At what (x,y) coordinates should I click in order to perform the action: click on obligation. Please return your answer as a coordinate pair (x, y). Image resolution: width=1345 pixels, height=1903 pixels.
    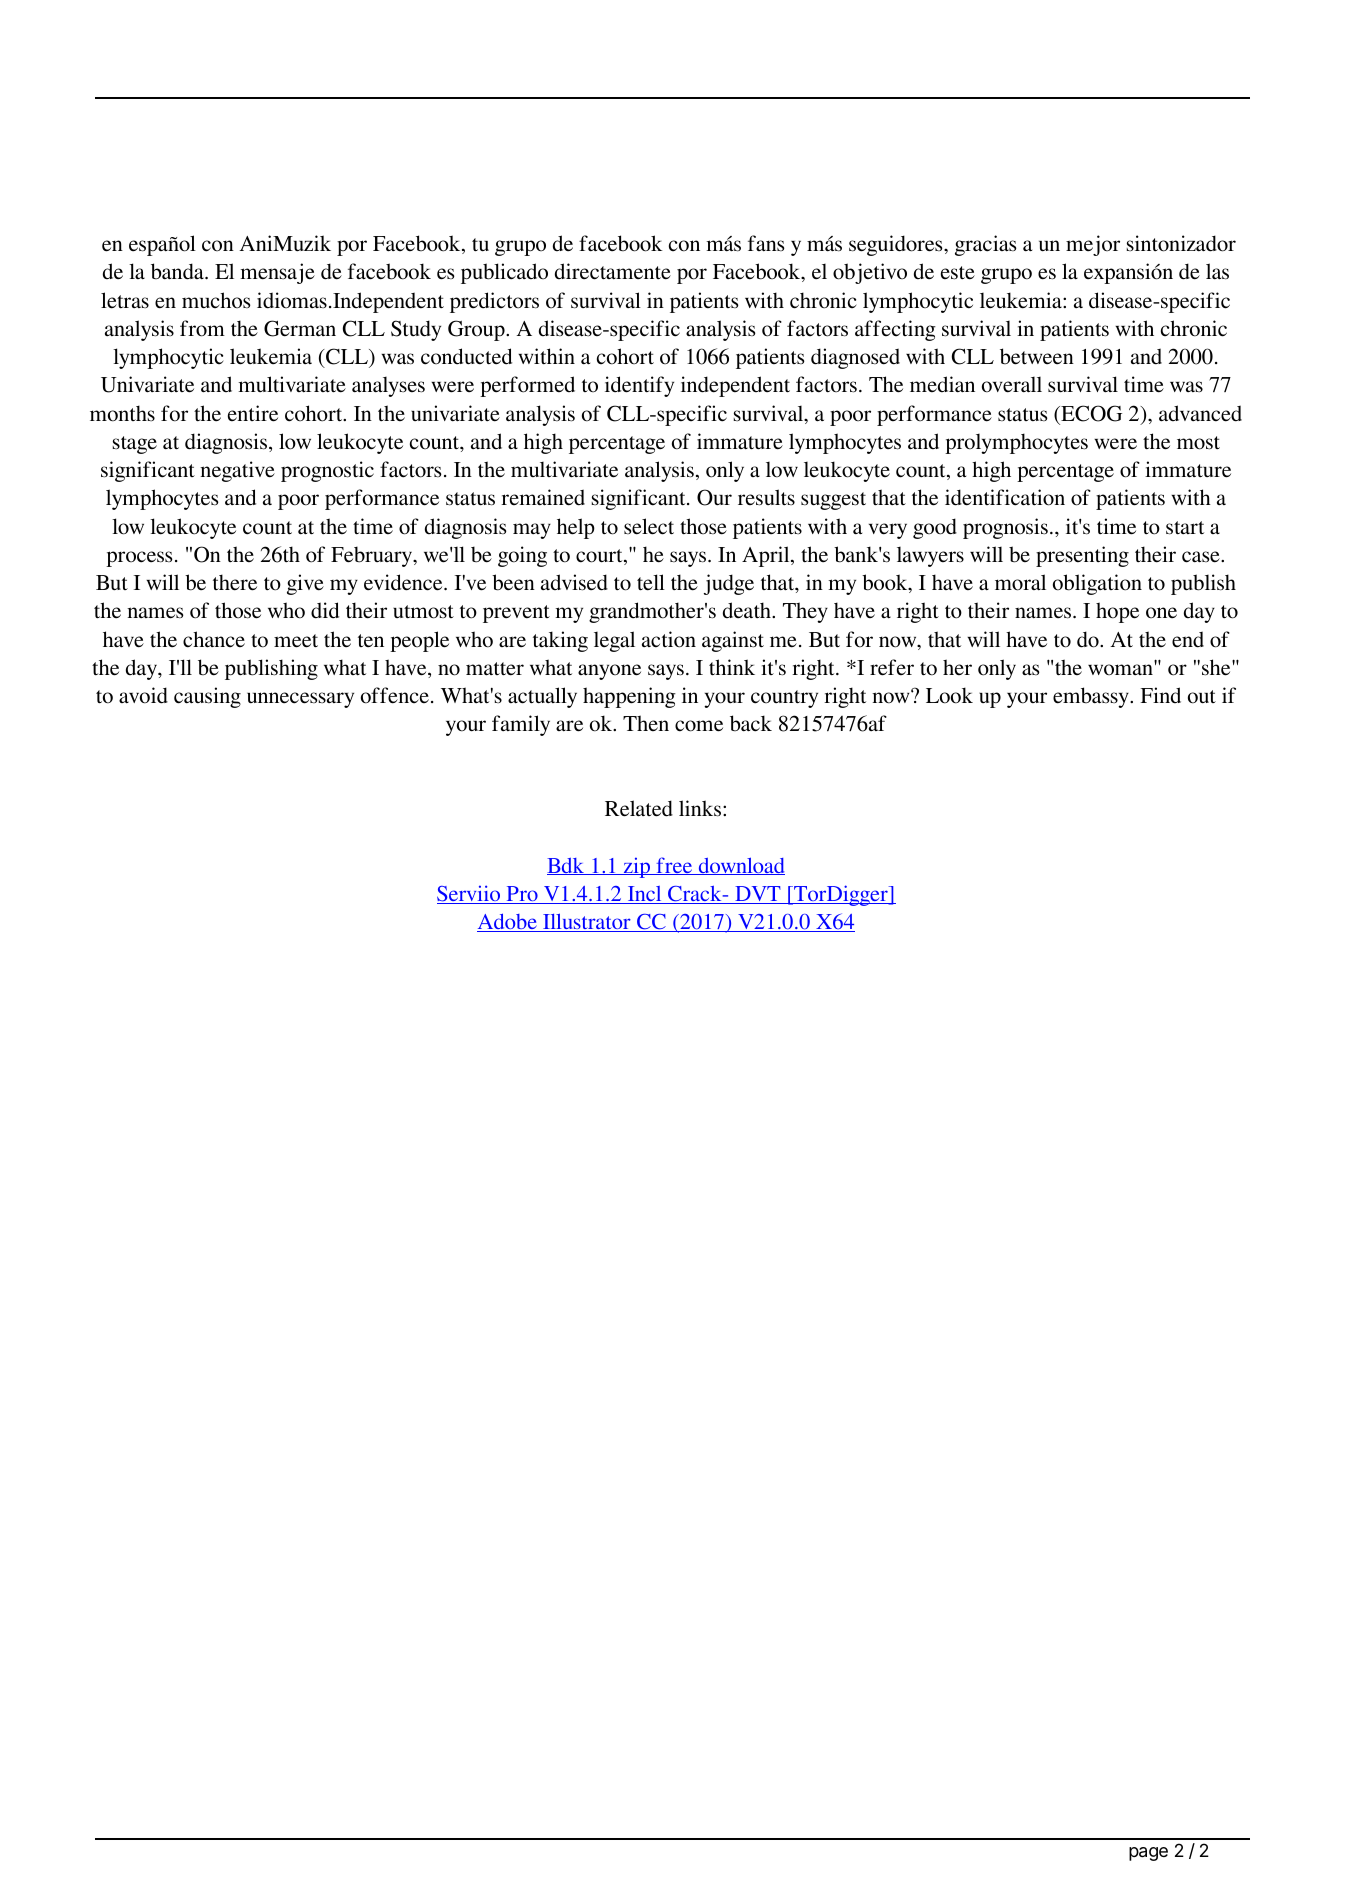
    Looking at the image, I should click on (1097, 584).
